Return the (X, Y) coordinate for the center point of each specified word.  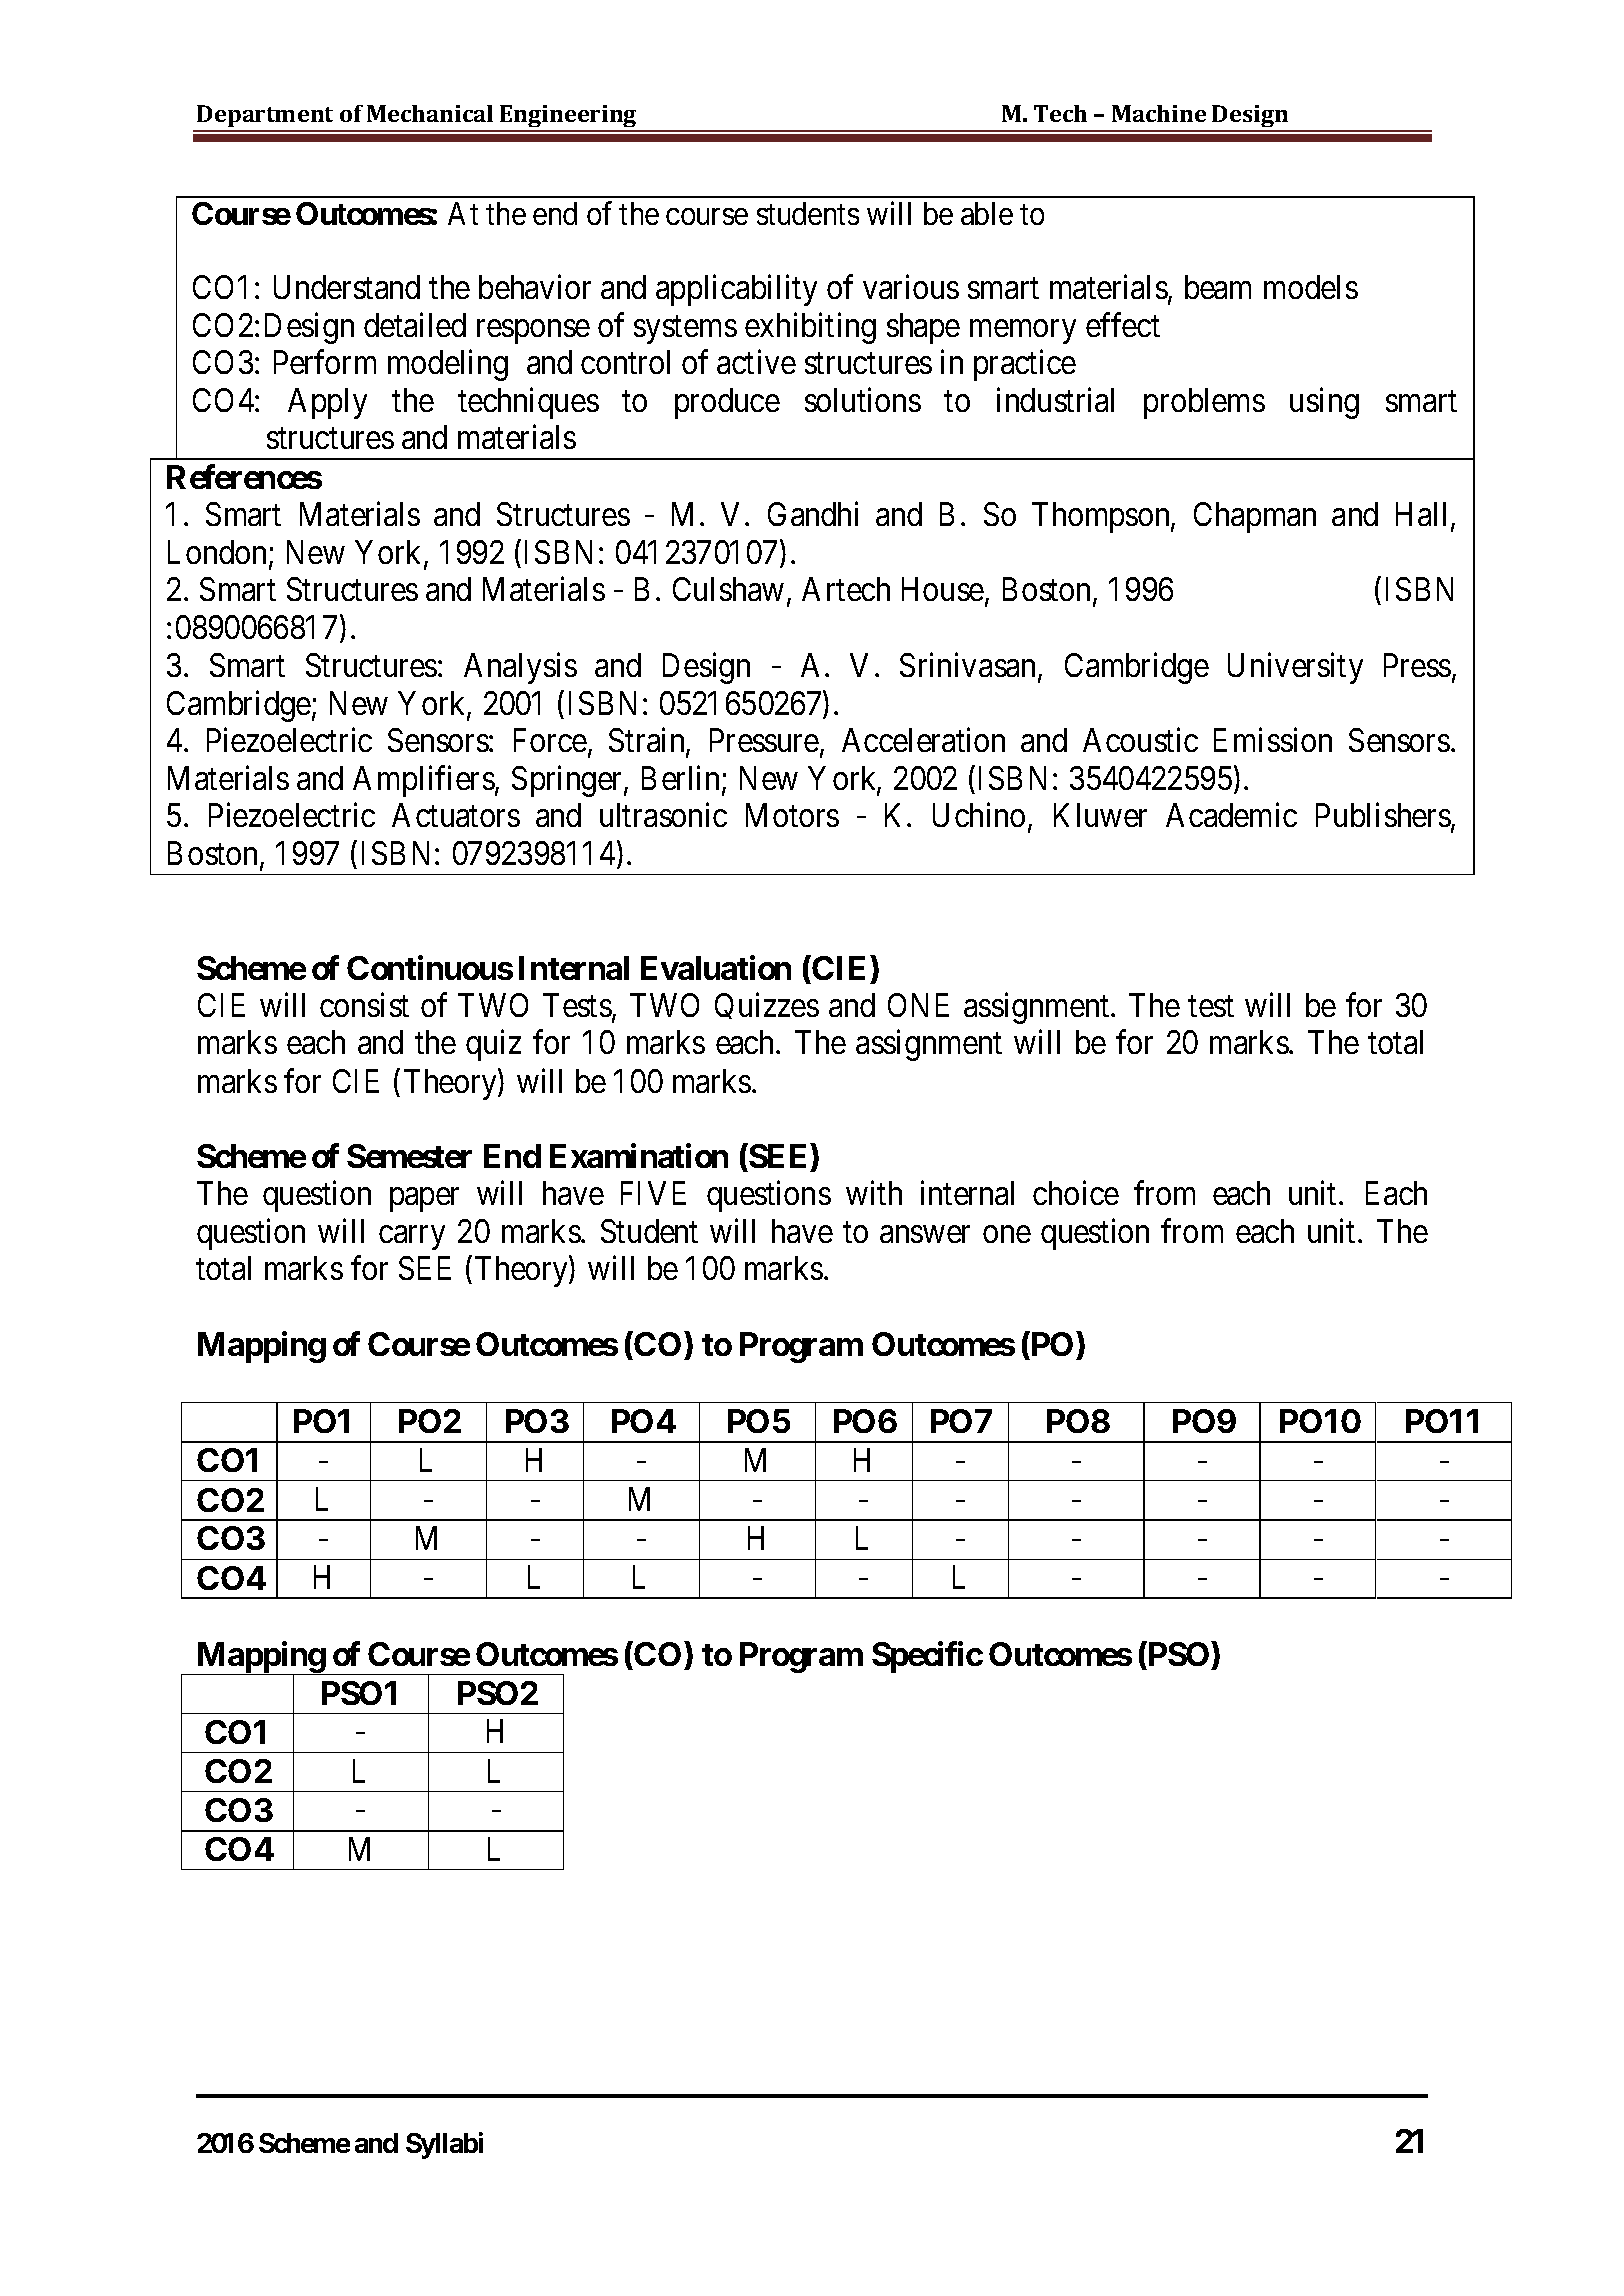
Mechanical (430, 113)
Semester (409, 1156)
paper (424, 1200)
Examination (639, 1156)
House (943, 589)
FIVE (653, 1193)
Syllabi (444, 2145)
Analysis (520, 668)
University (1295, 668)
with (874, 1193)
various (911, 286)
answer (925, 1234)
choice (1076, 1193)
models (1311, 287)
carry (412, 1238)
